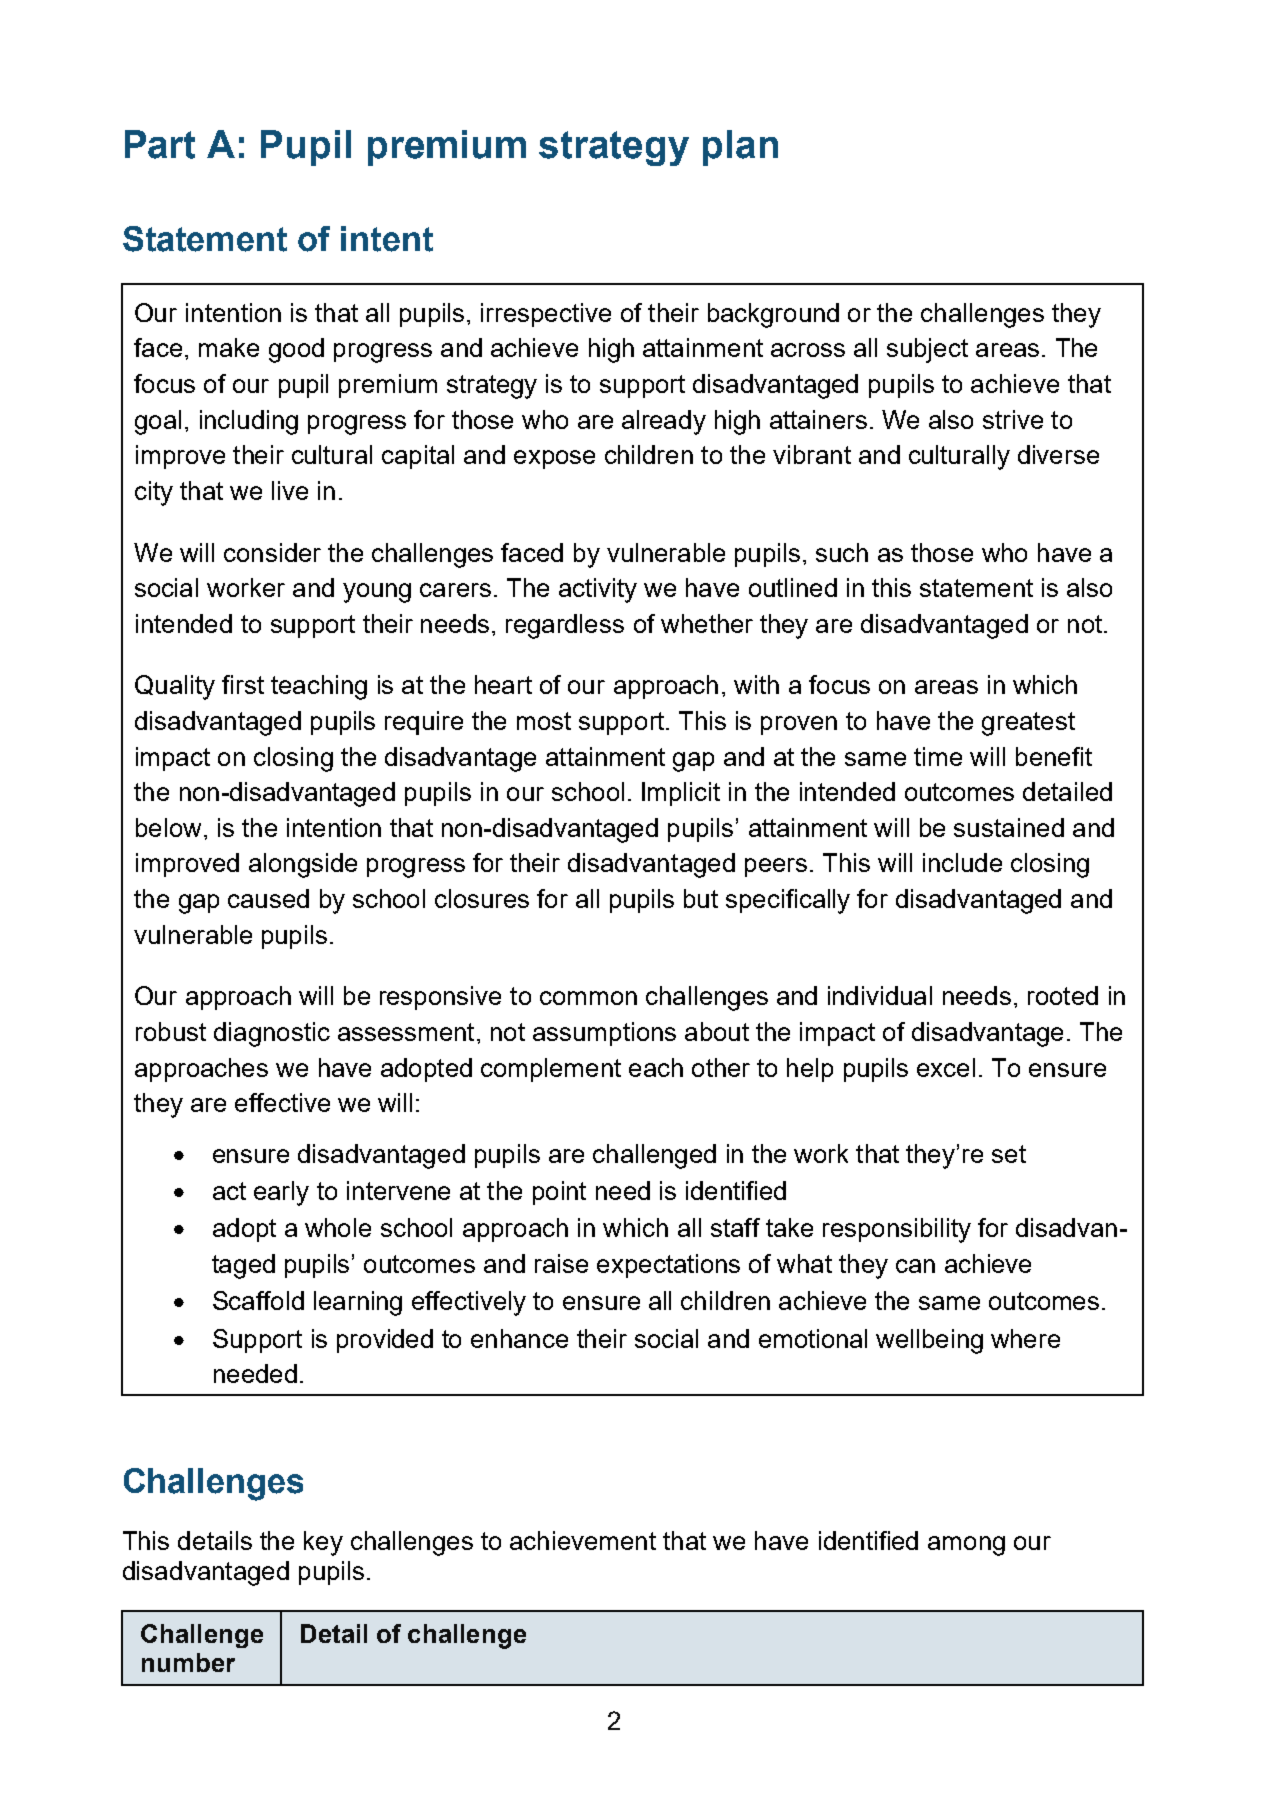  What do you see at coordinates (565, 626) in the image?
I see `regardless` at bounding box center [565, 626].
